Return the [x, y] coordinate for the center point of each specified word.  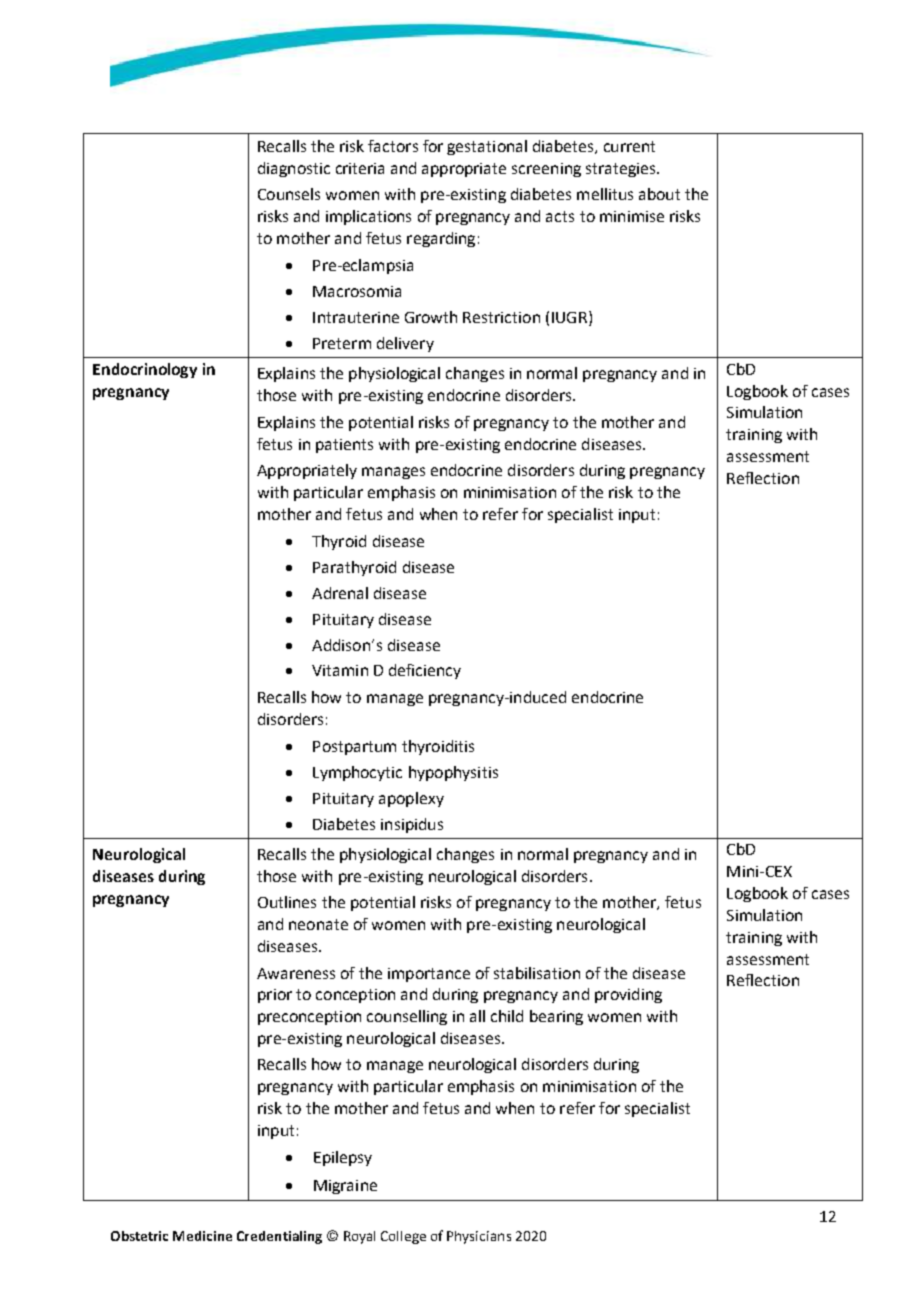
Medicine [202, 1236]
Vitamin [340, 670]
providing [628, 995]
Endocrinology [145, 370]
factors [393, 146]
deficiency [425, 671]
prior [275, 996]
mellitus [605, 194]
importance [429, 975]
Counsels [289, 194]
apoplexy [411, 799]
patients [344, 446]
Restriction [501, 317]
